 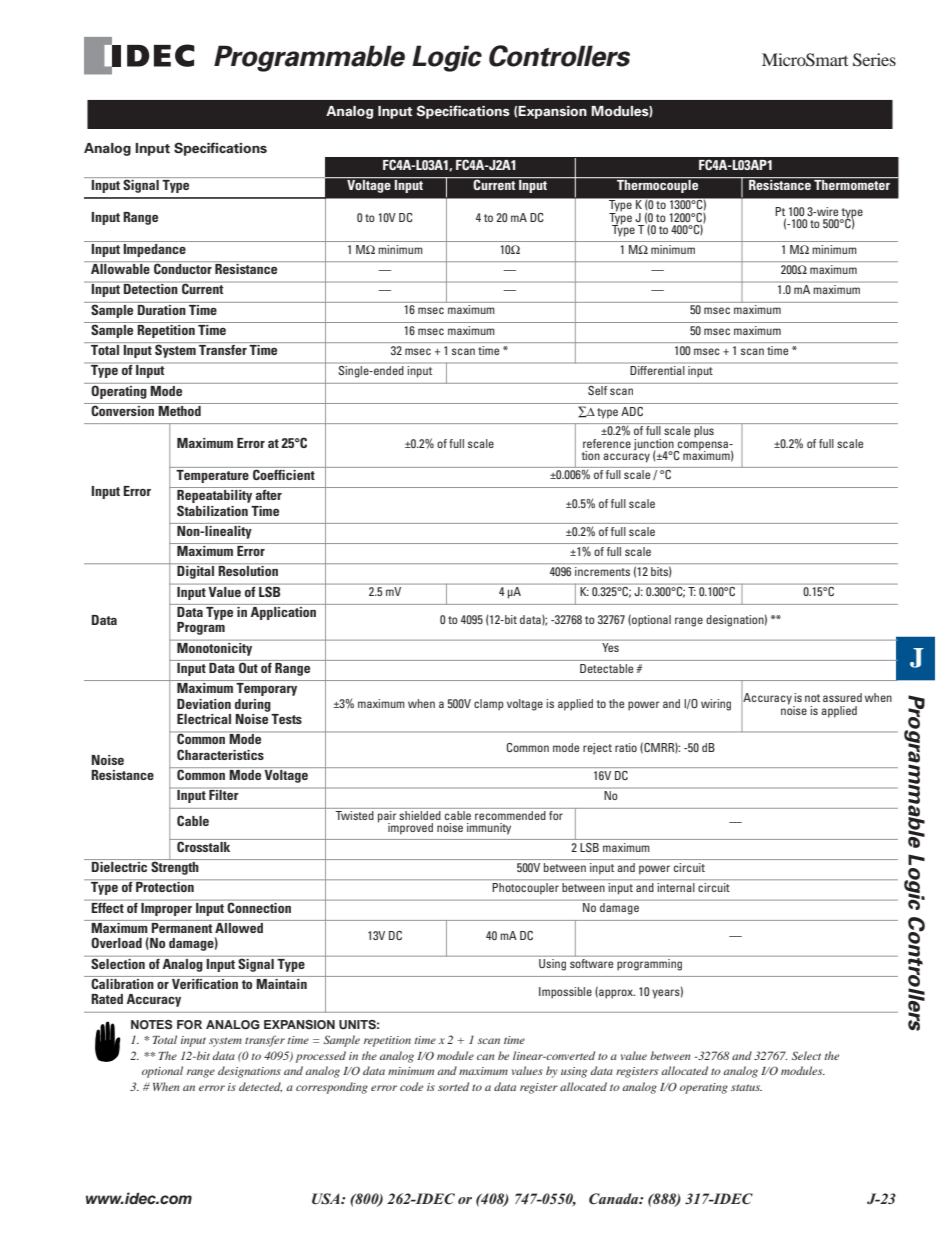 I want to click on Out, so click(x=248, y=666).
